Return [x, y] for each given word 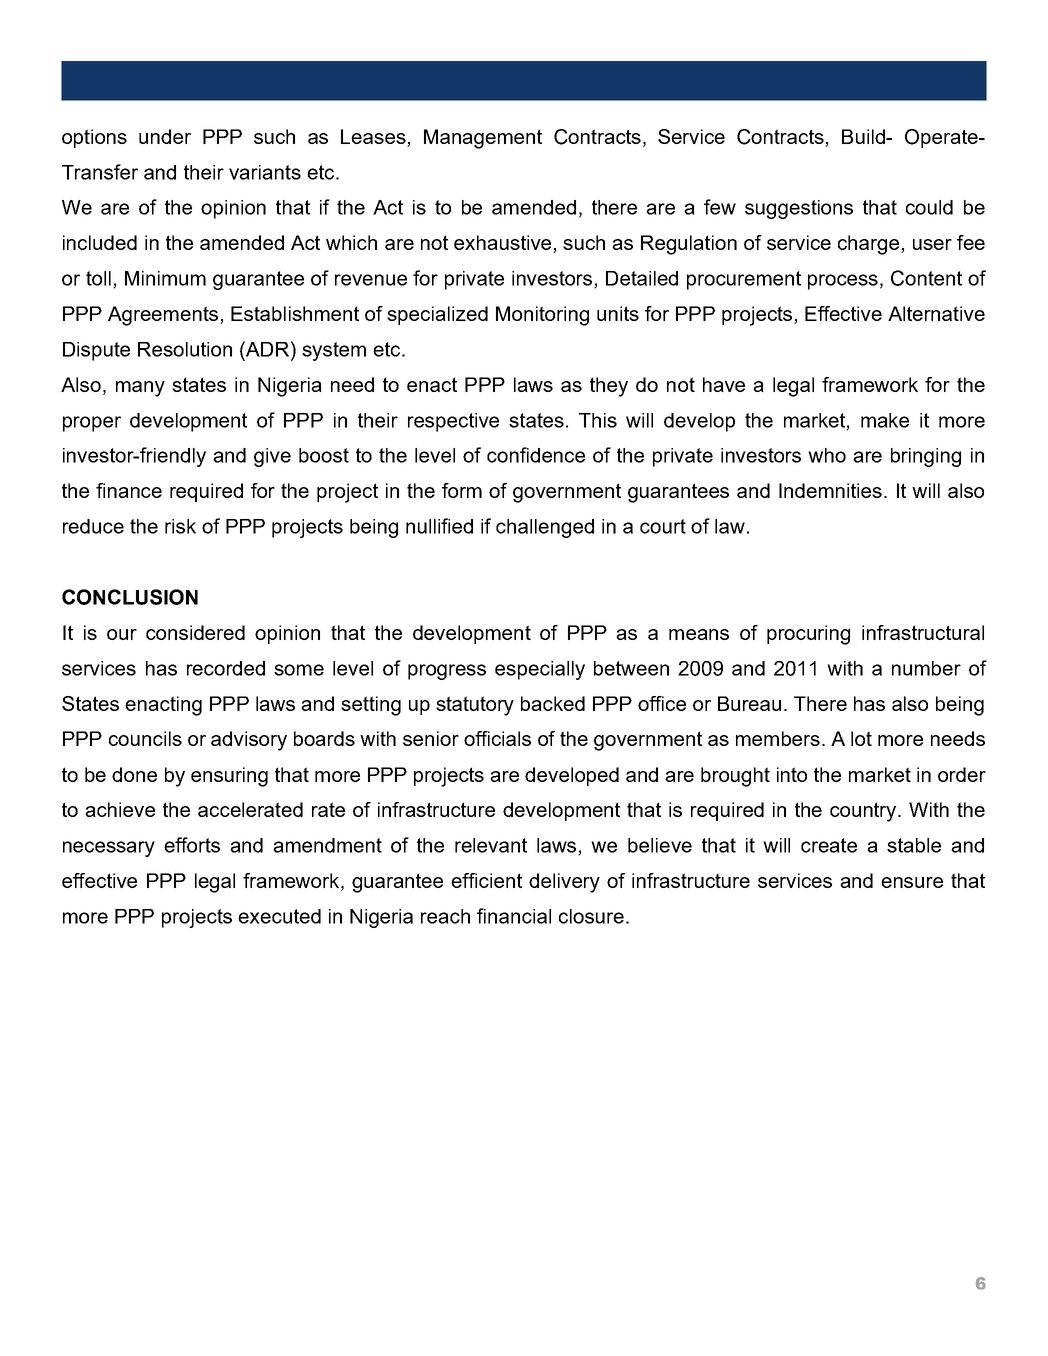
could [929, 207]
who [827, 455]
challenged [545, 528]
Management [483, 139]
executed [279, 916]
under [165, 136]
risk [180, 526]
